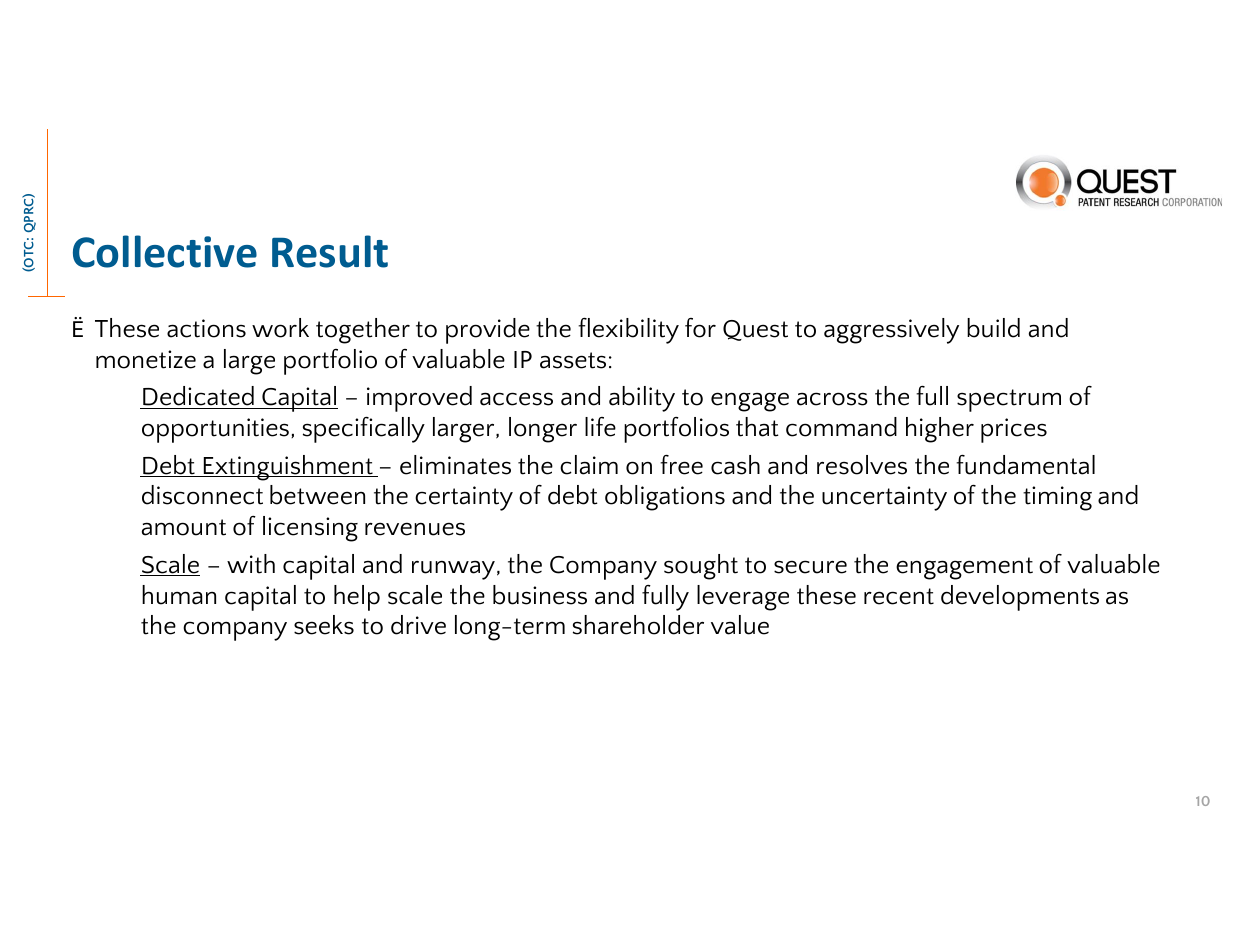 The image size is (1233, 952). What do you see at coordinates (324, 625) in the screenshot?
I see `seeks` at bounding box center [324, 625].
